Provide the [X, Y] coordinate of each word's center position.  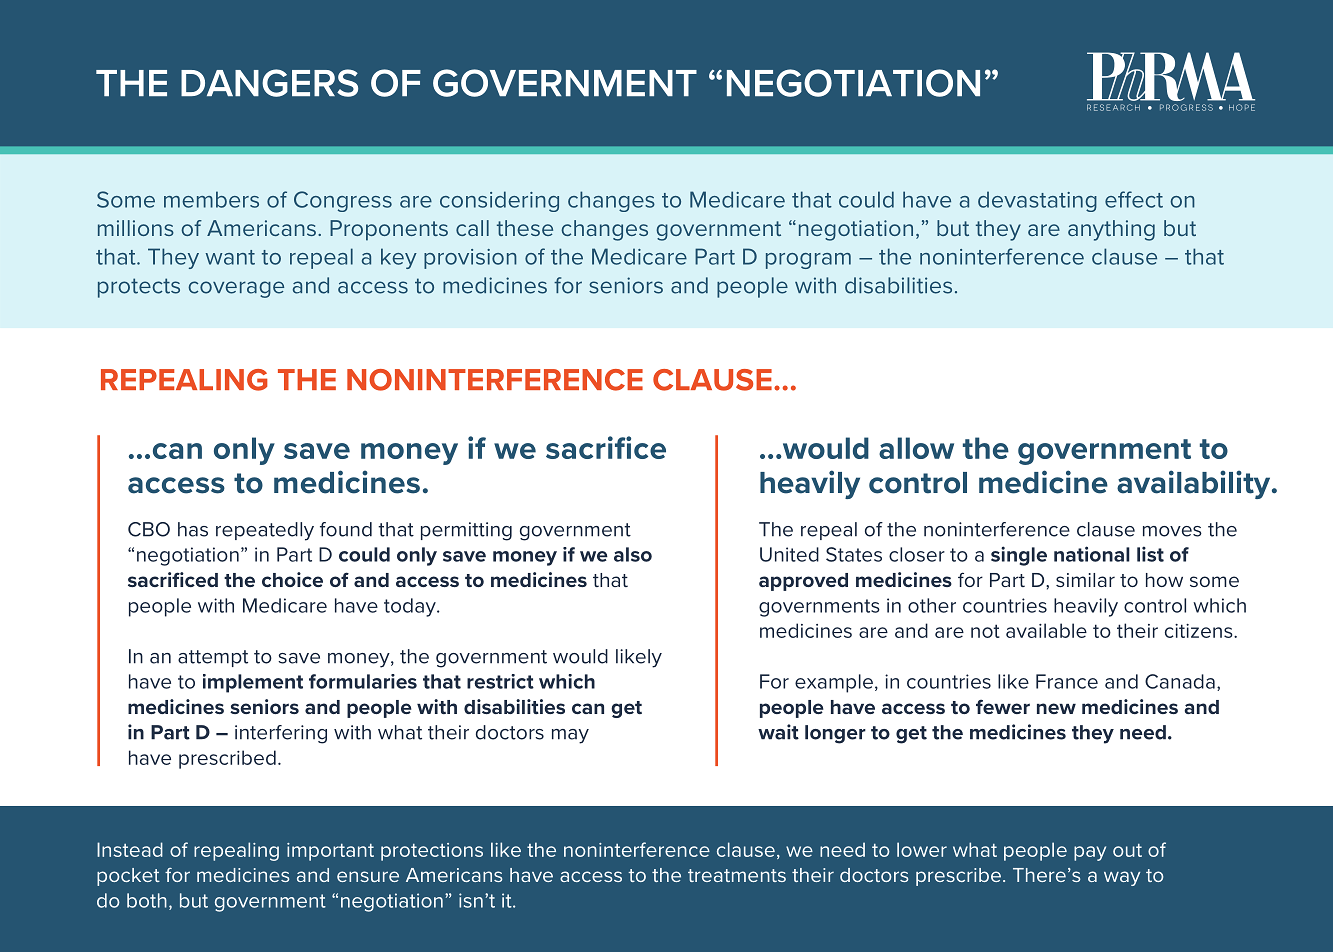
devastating [1037, 201]
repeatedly [265, 531]
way [1122, 878]
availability [1195, 484]
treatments [737, 875]
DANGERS [269, 83]
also [633, 554]
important [330, 852]
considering [499, 201]
